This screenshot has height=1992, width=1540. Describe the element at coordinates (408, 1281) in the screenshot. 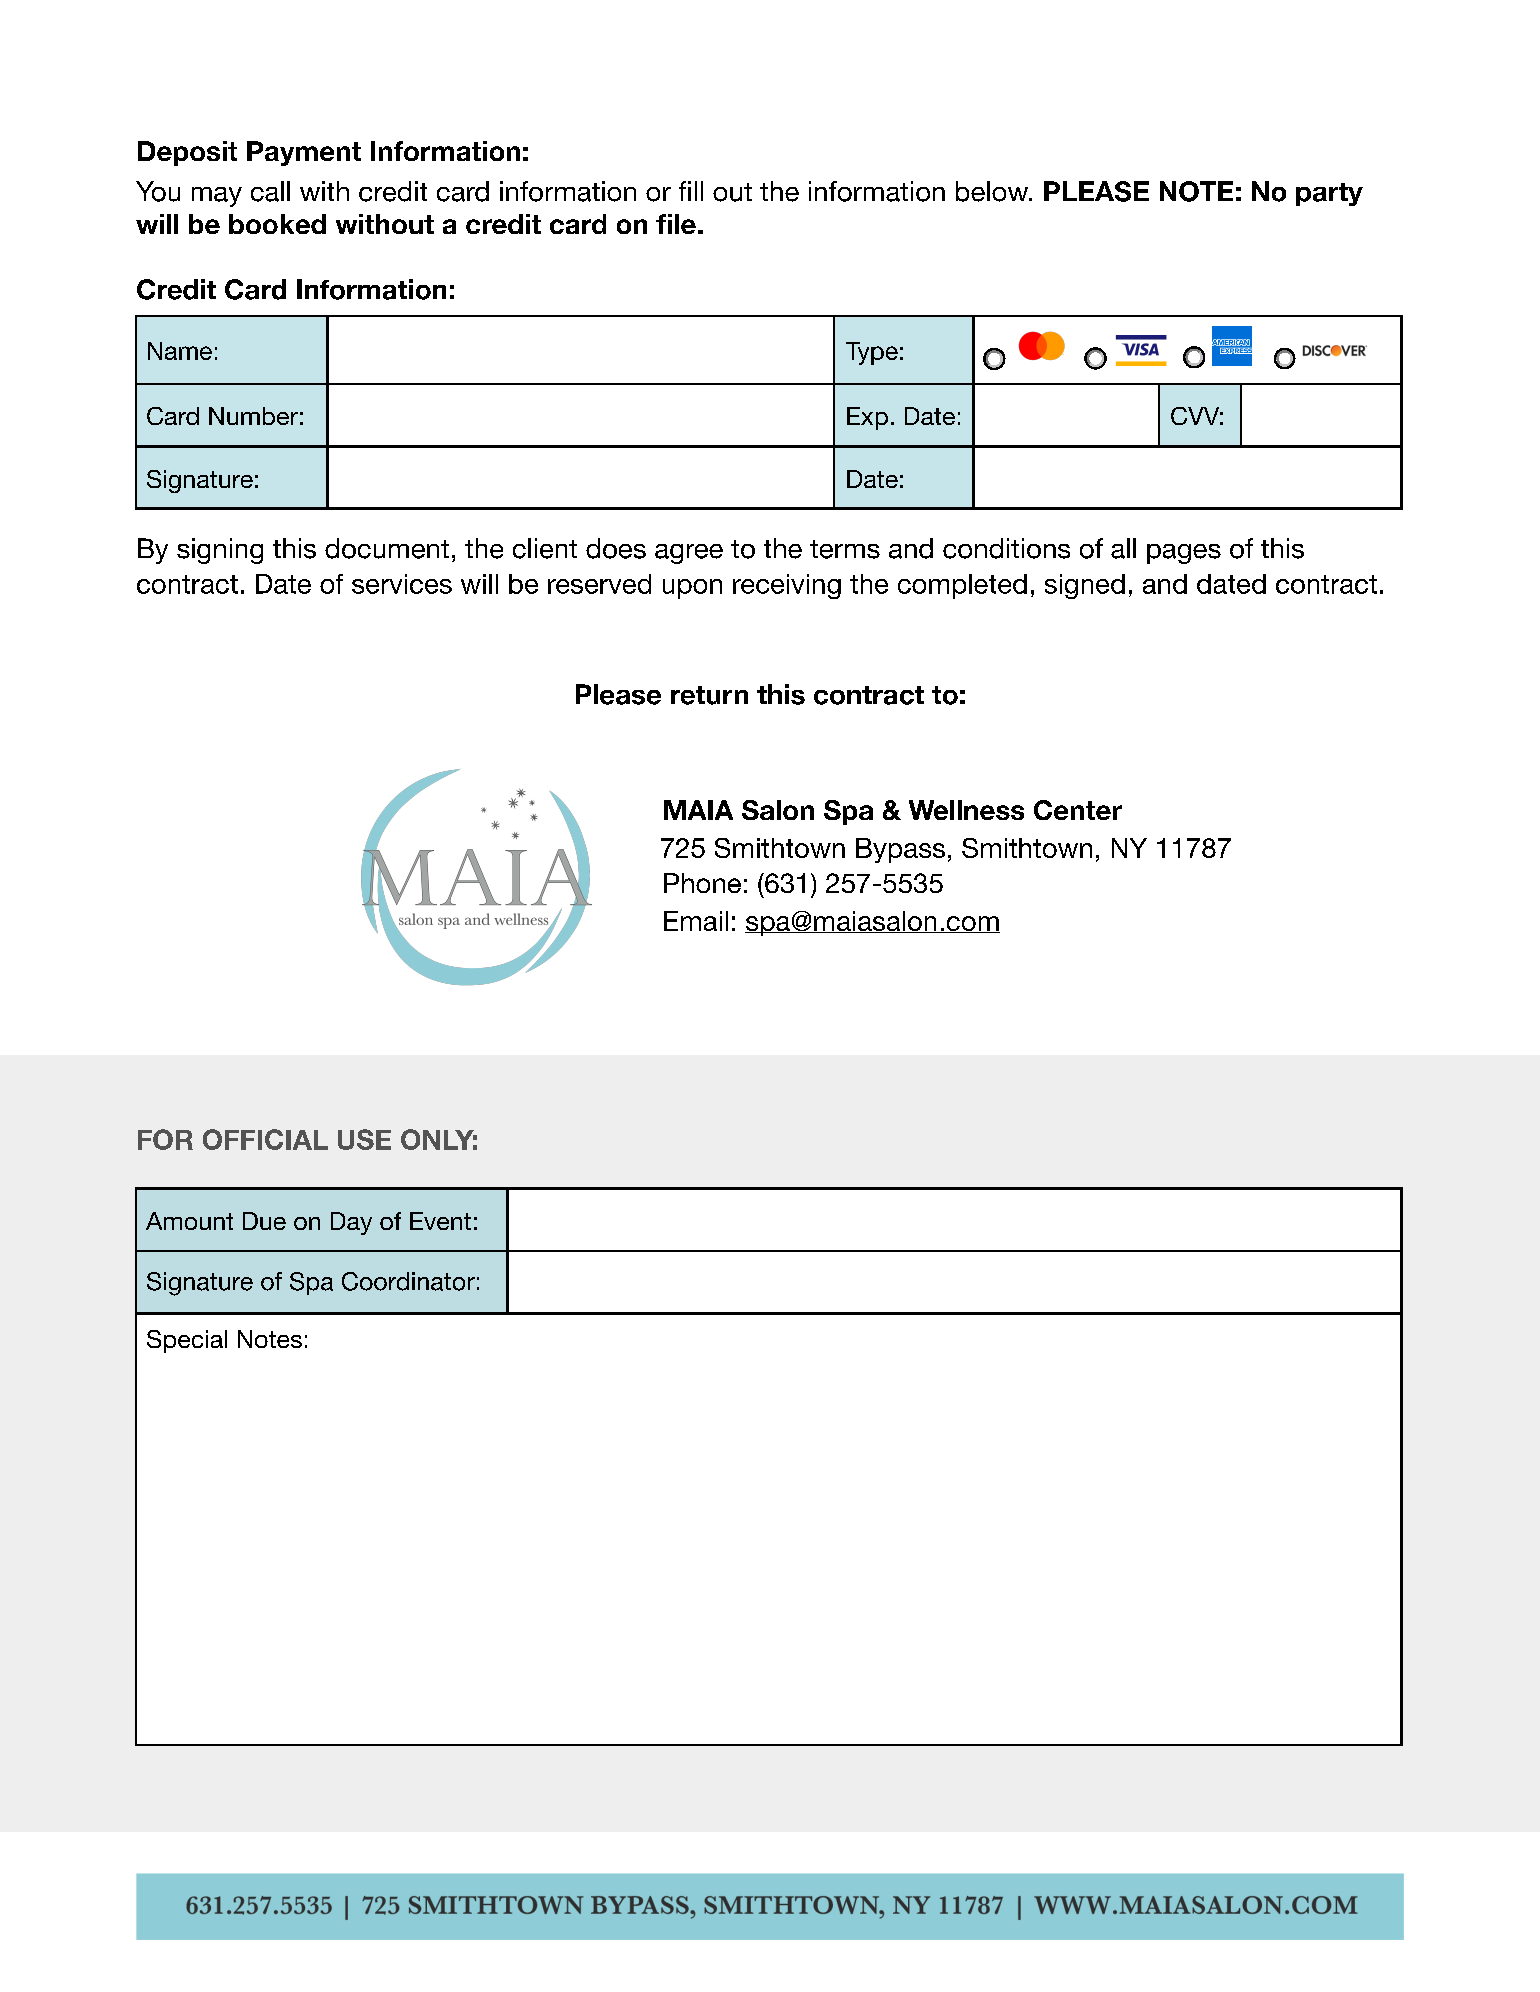

I see `Coordinator` at that location.
